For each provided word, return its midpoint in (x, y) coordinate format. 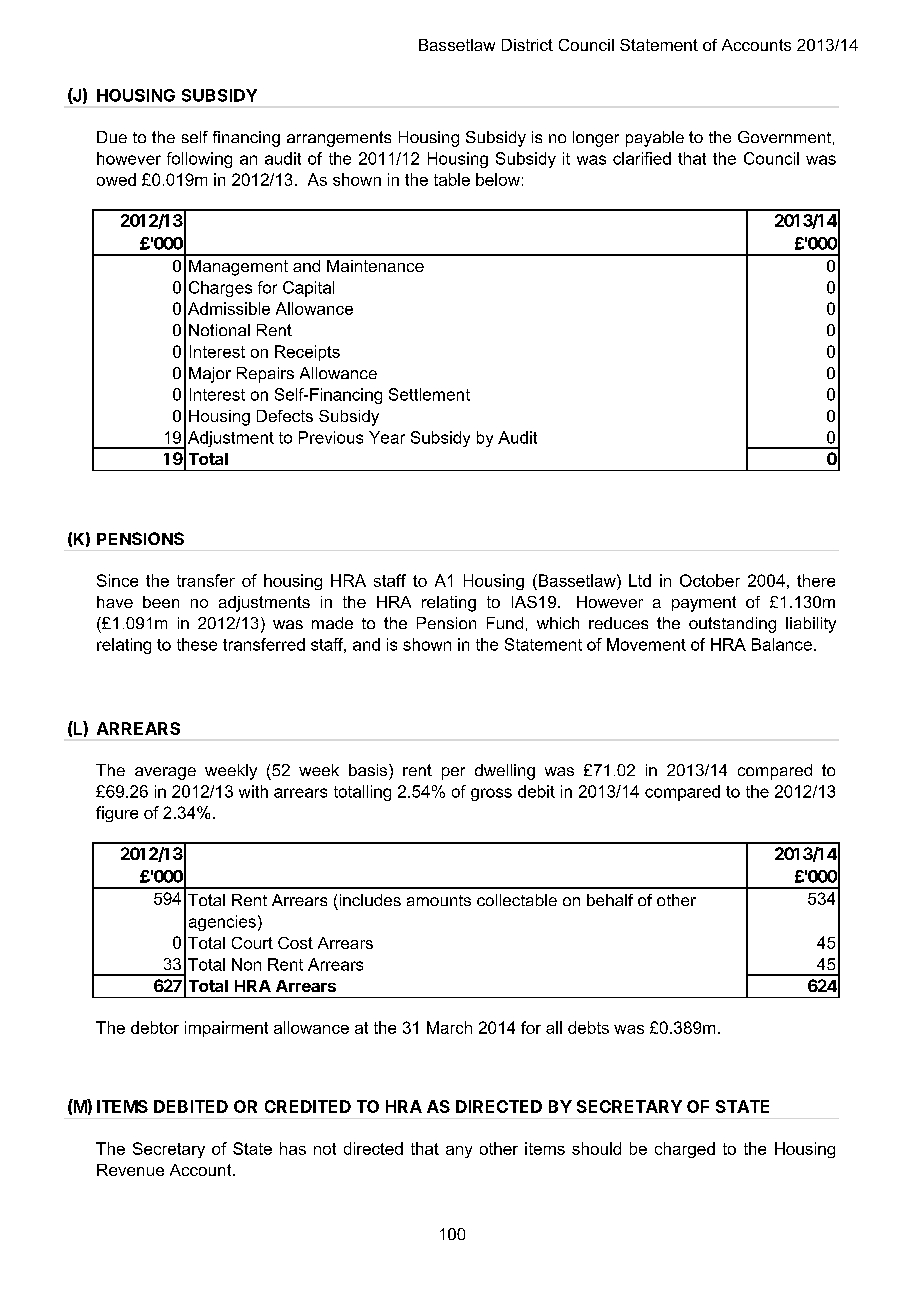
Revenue (130, 1170)
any (459, 1152)
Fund (505, 623)
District (527, 45)
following (199, 160)
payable (655, 139)
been (161, 602)
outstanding (732, 625)
